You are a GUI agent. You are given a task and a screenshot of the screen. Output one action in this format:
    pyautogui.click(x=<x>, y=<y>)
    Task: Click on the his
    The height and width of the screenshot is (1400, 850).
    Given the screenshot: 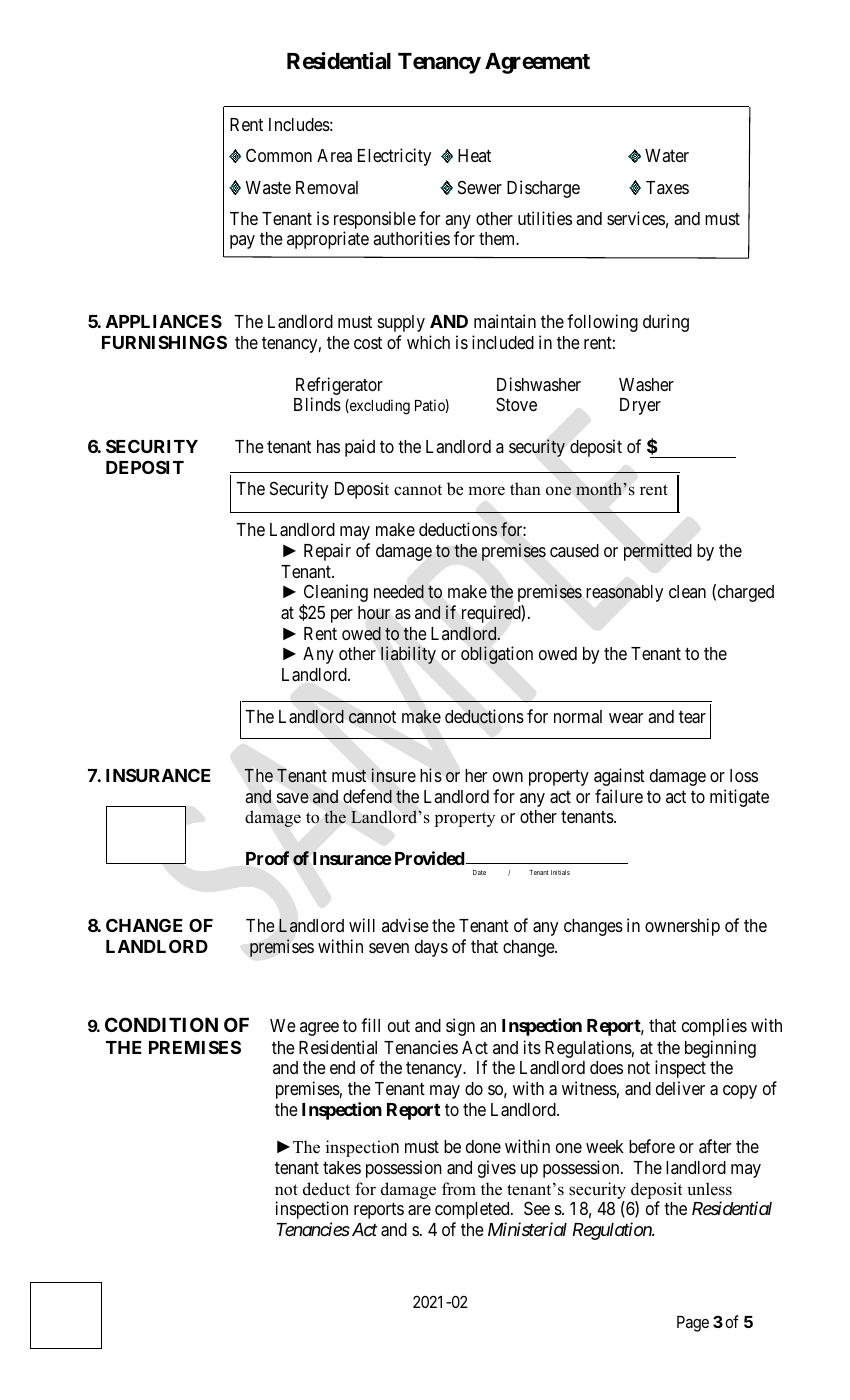 What is the action you would take?
    pyautogui.click(x=431, y=775)
